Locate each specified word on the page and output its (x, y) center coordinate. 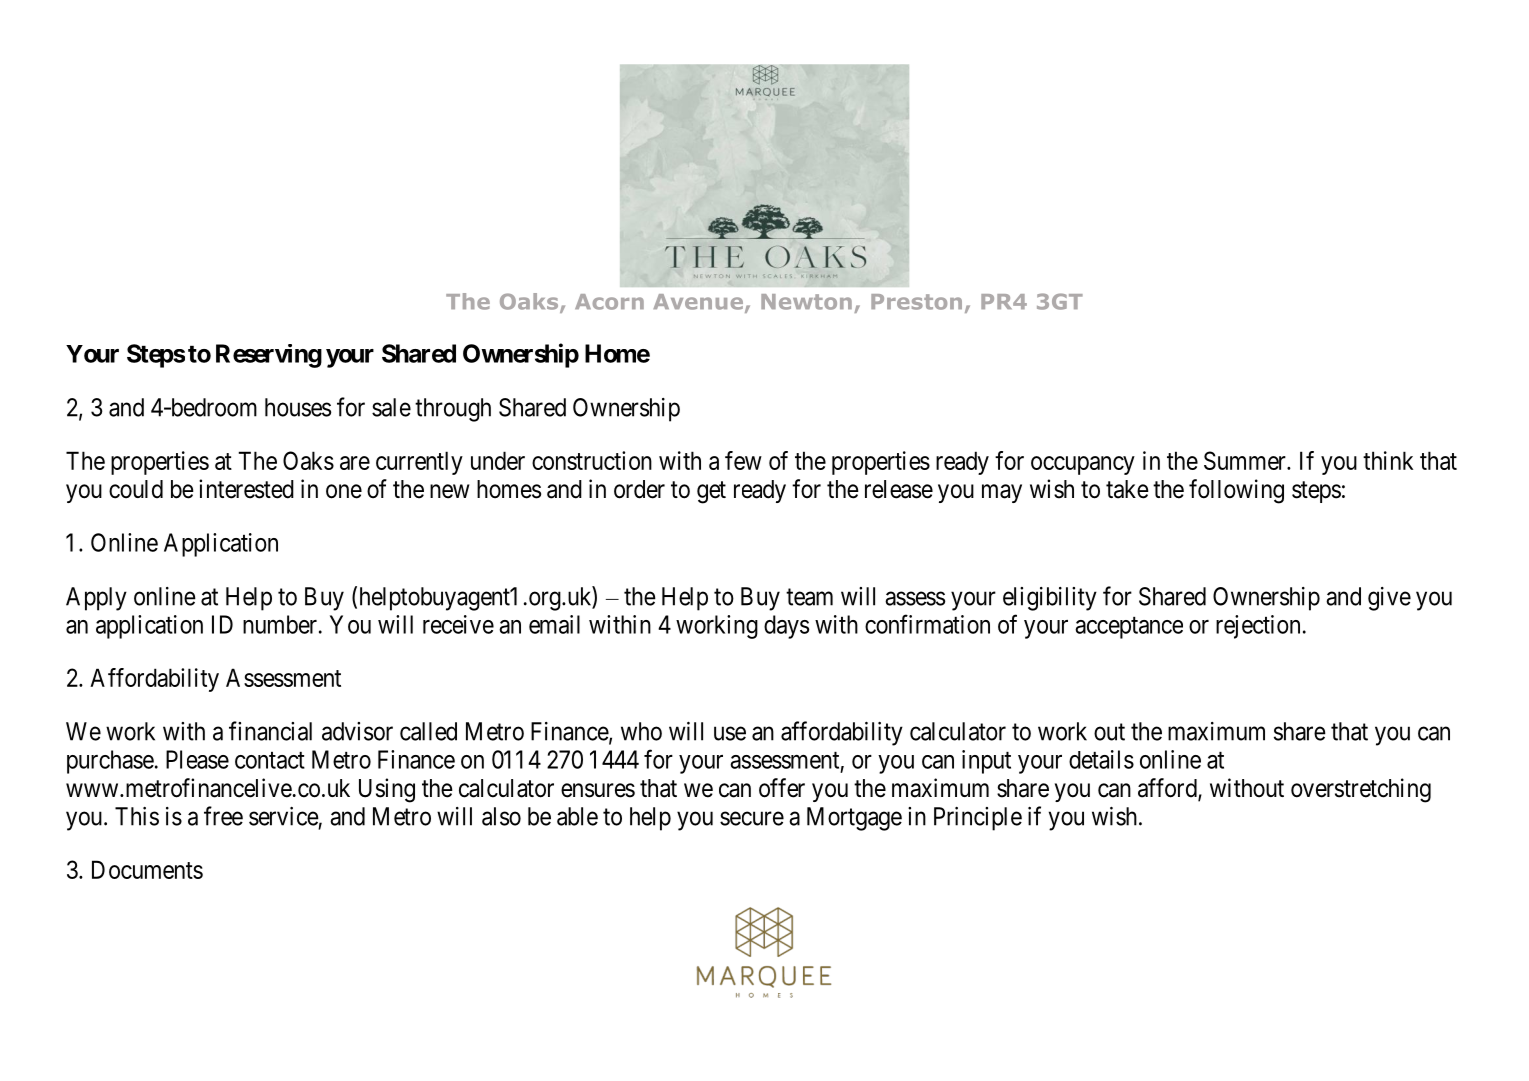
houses (298, 407)
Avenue (698, 302)
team (809, 597)
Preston (916, 302)
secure (752, 818)
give (1389, 599)
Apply (96, 599)
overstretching (1361, 790)
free (223, 816)
